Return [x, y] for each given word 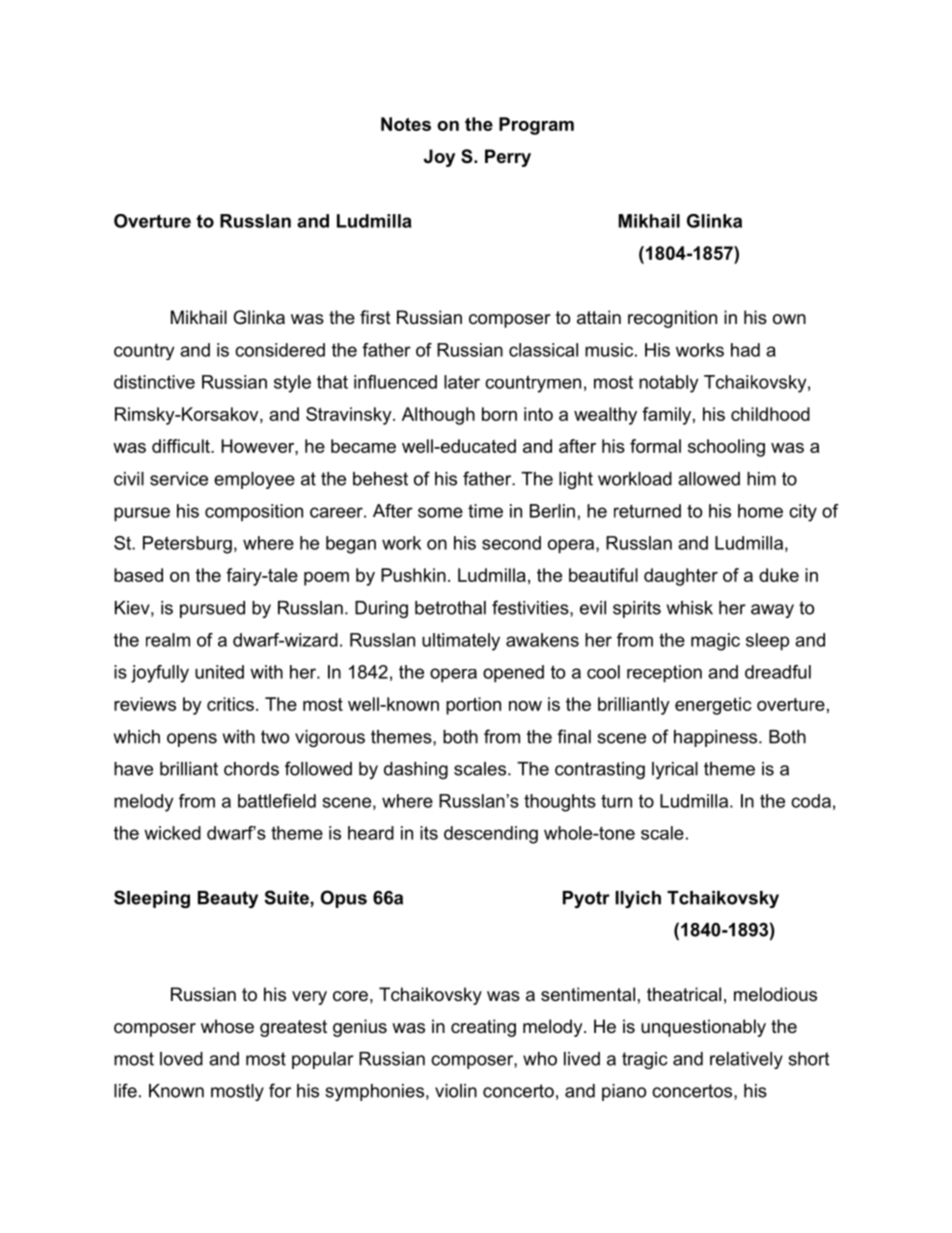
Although [438, 416]
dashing [416, 770]
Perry [508, 158]
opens [192, 740]
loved [181, 1059]
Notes [406, 124]
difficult [182, 446]
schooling [726, 448]
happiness [717, 738]
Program [536, 126]
